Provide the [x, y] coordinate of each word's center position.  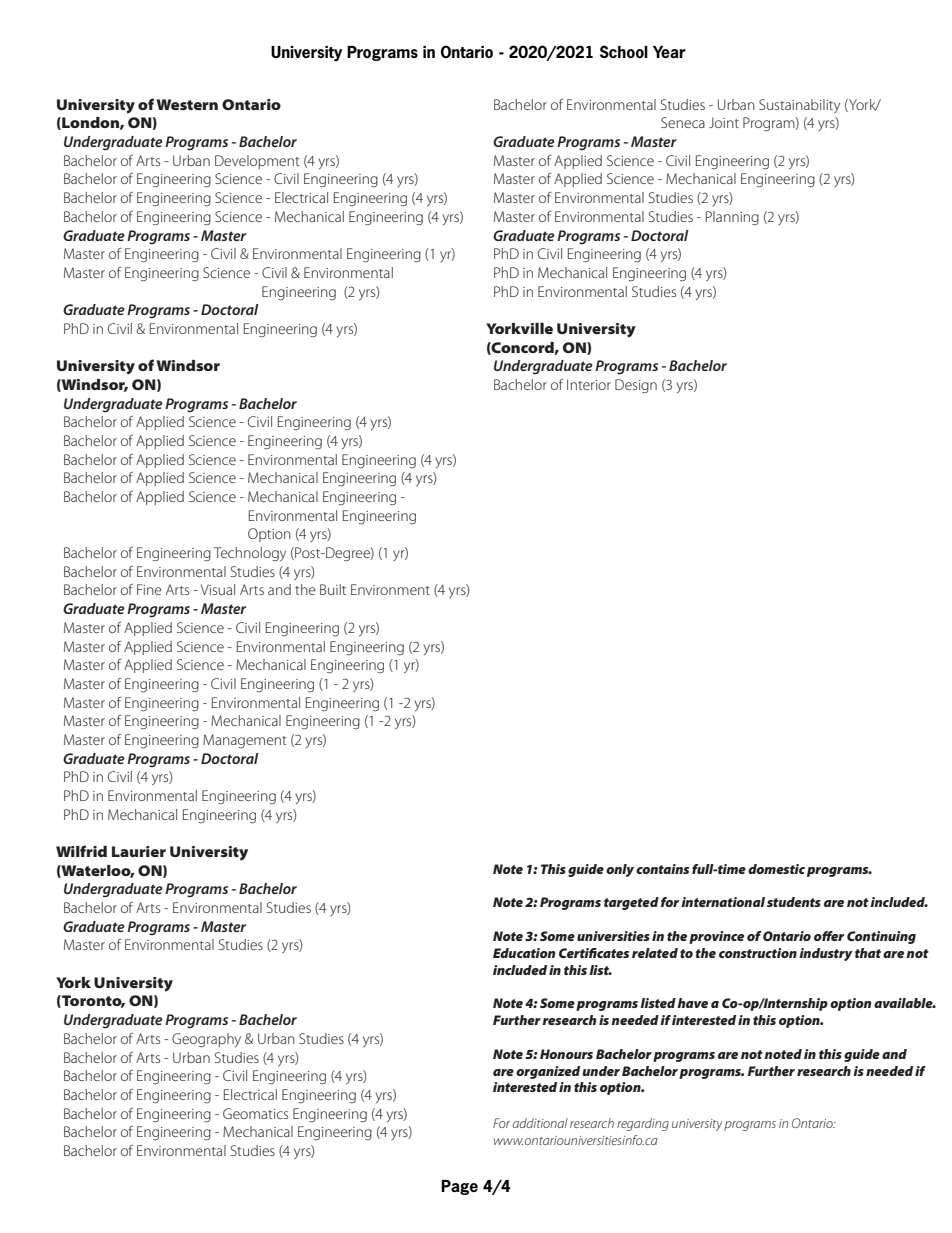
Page [459, 1187]
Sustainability [799, 106]
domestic [776, 869]
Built [333, 589]
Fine [149, 589]
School [624, 51]
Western [187, 104]
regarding [643, 1124]
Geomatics [255, 1113]
